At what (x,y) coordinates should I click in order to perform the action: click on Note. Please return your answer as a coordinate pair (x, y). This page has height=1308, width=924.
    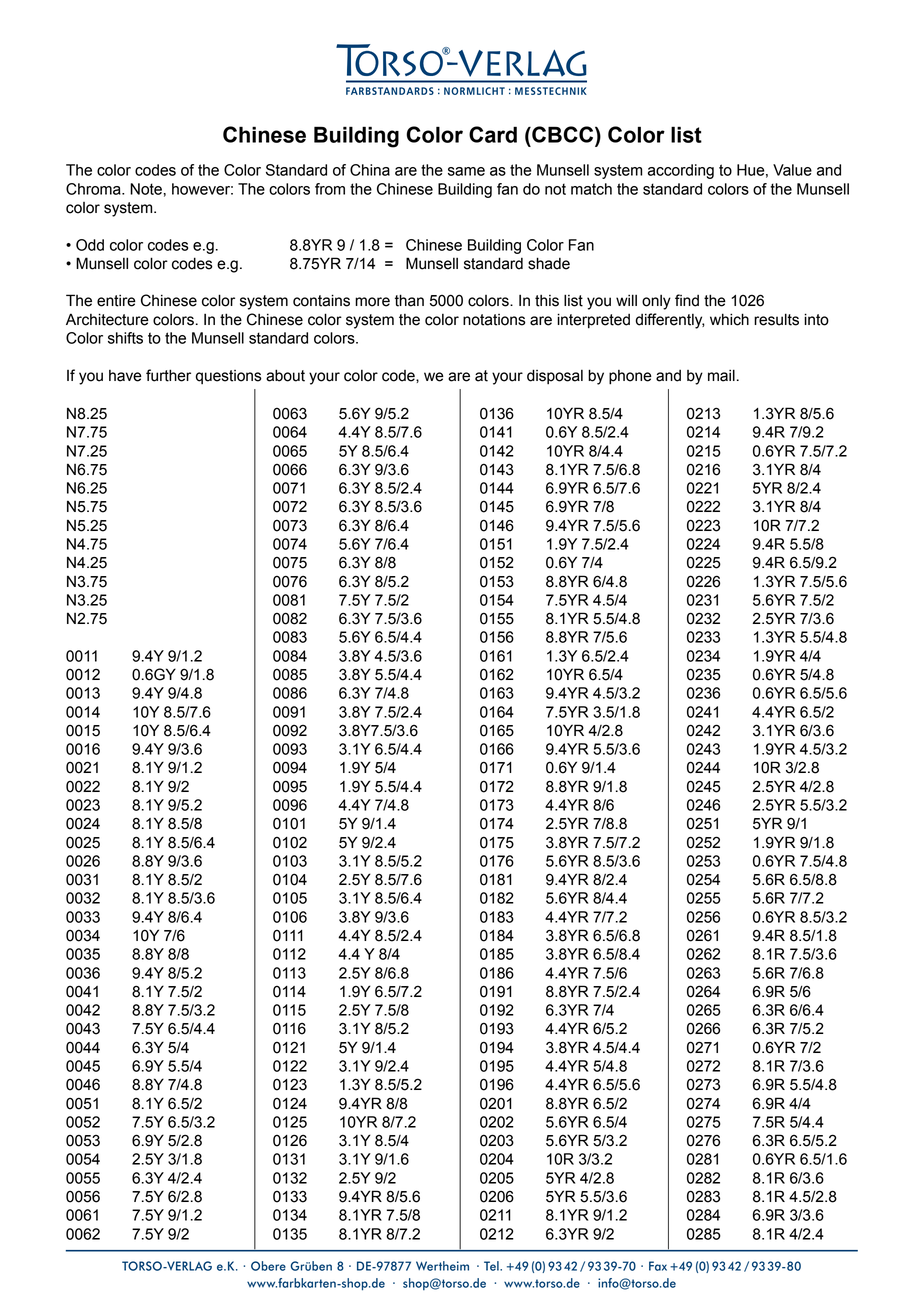
    Looking at the image, I should click on (146, 189).
